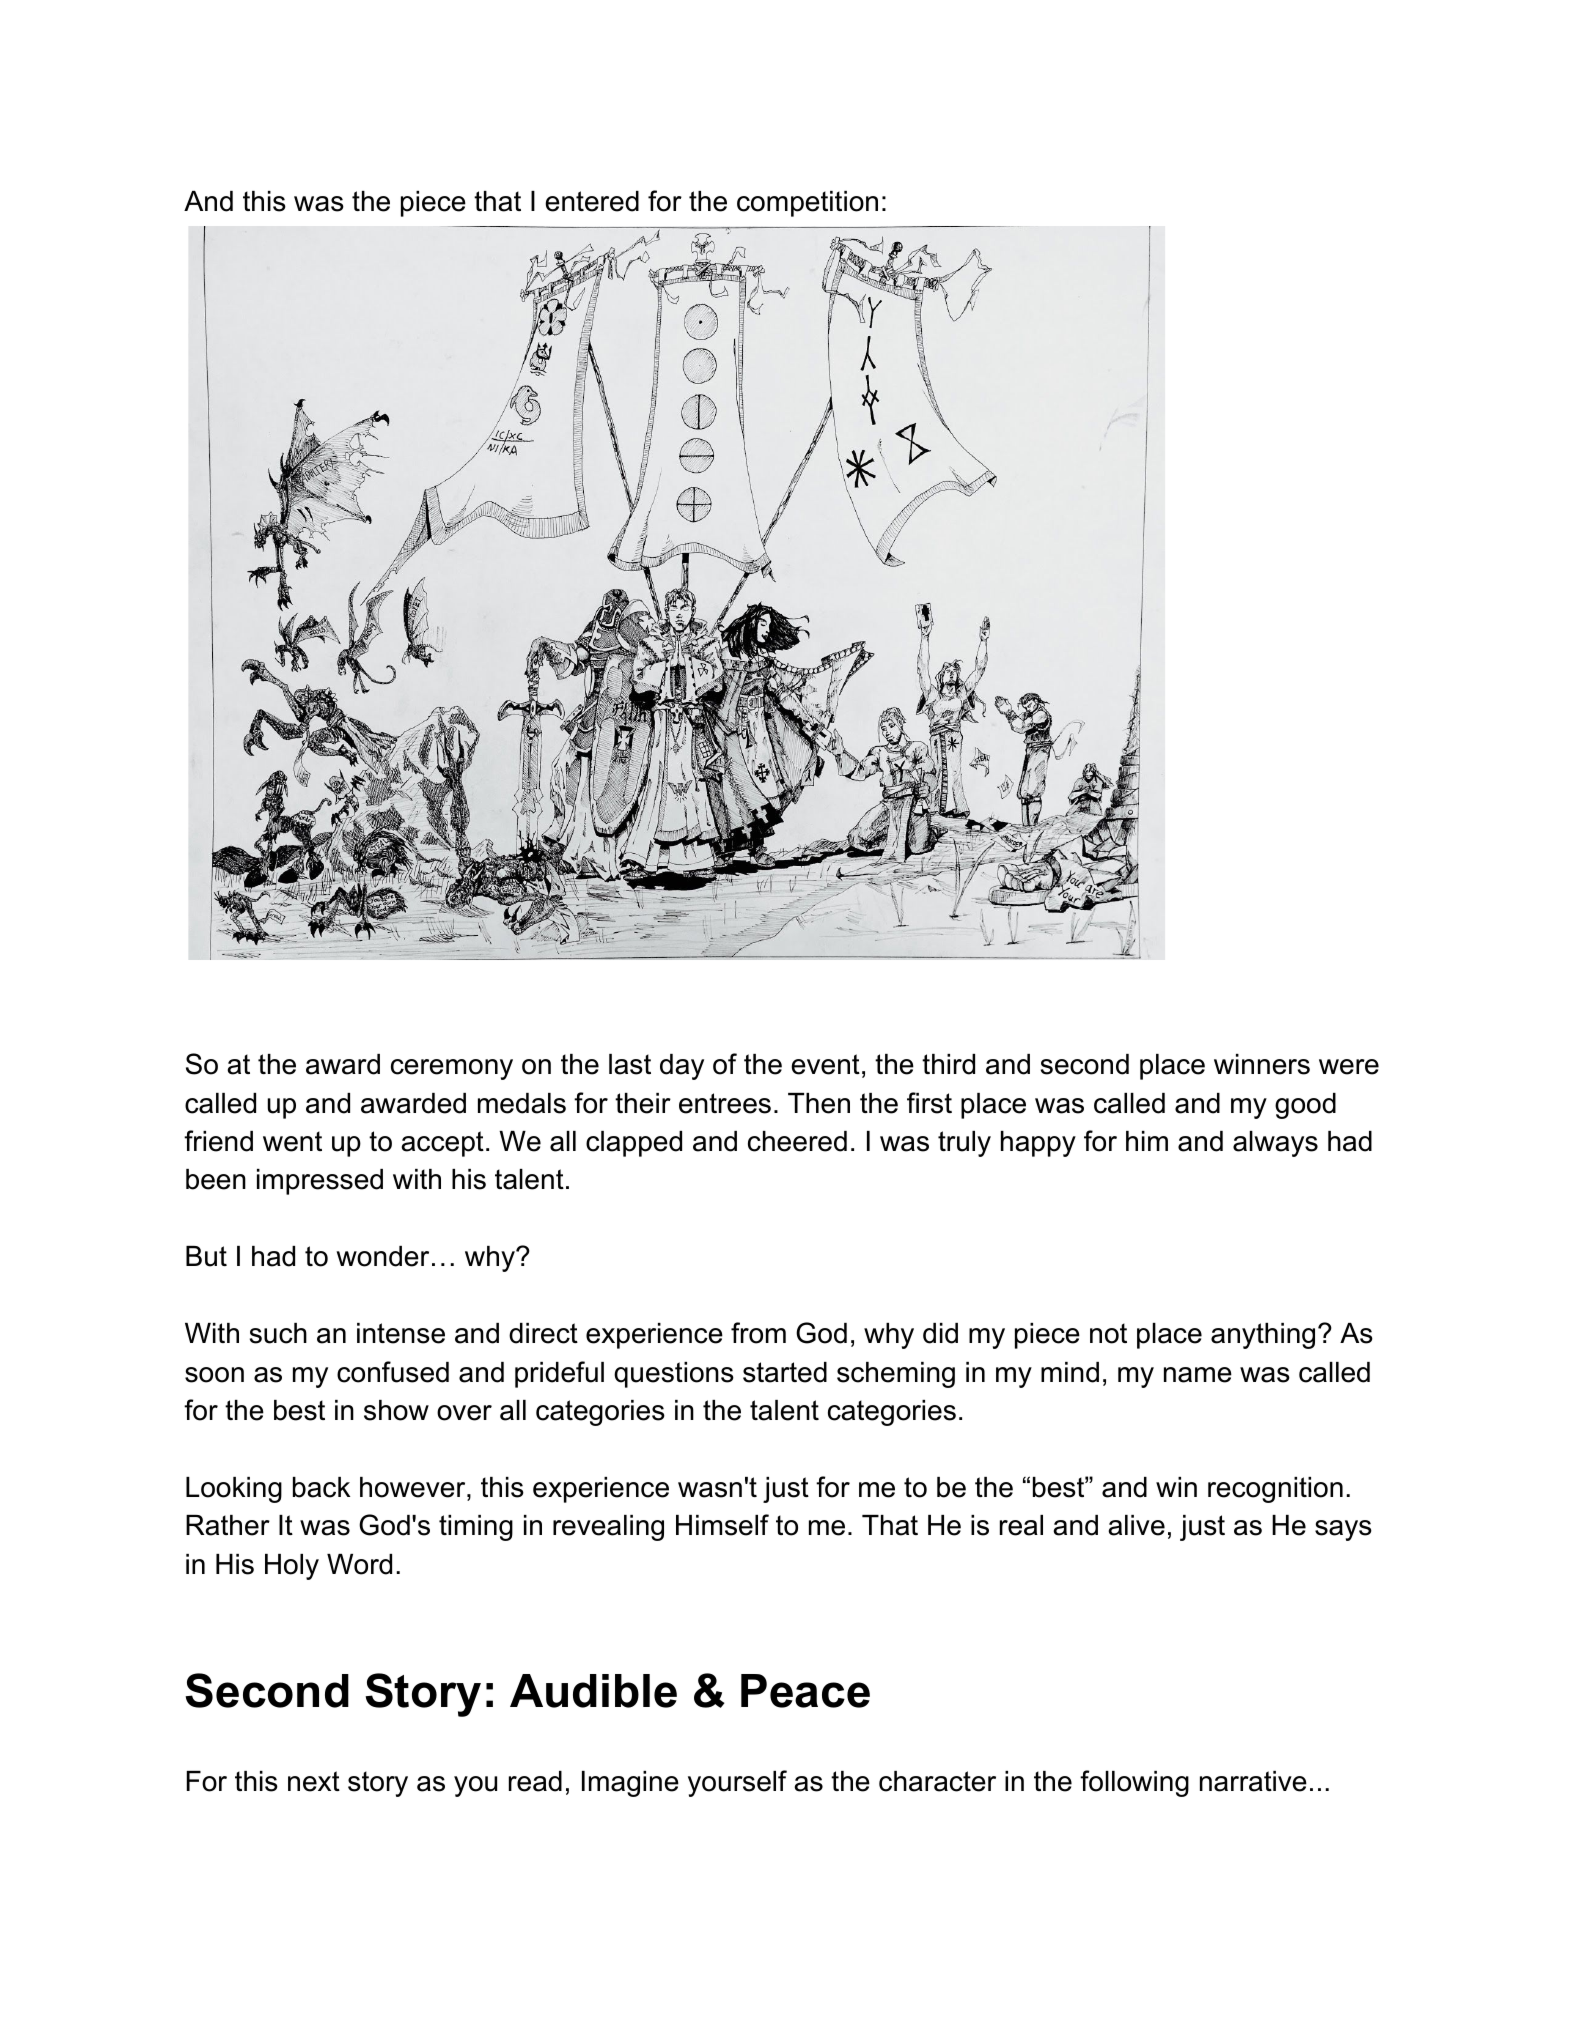 The image size is (1569, 2030). What do you see at coordinates (797, 1141) in the document?
I see `cheered` at bounding box center [797, 1141].
